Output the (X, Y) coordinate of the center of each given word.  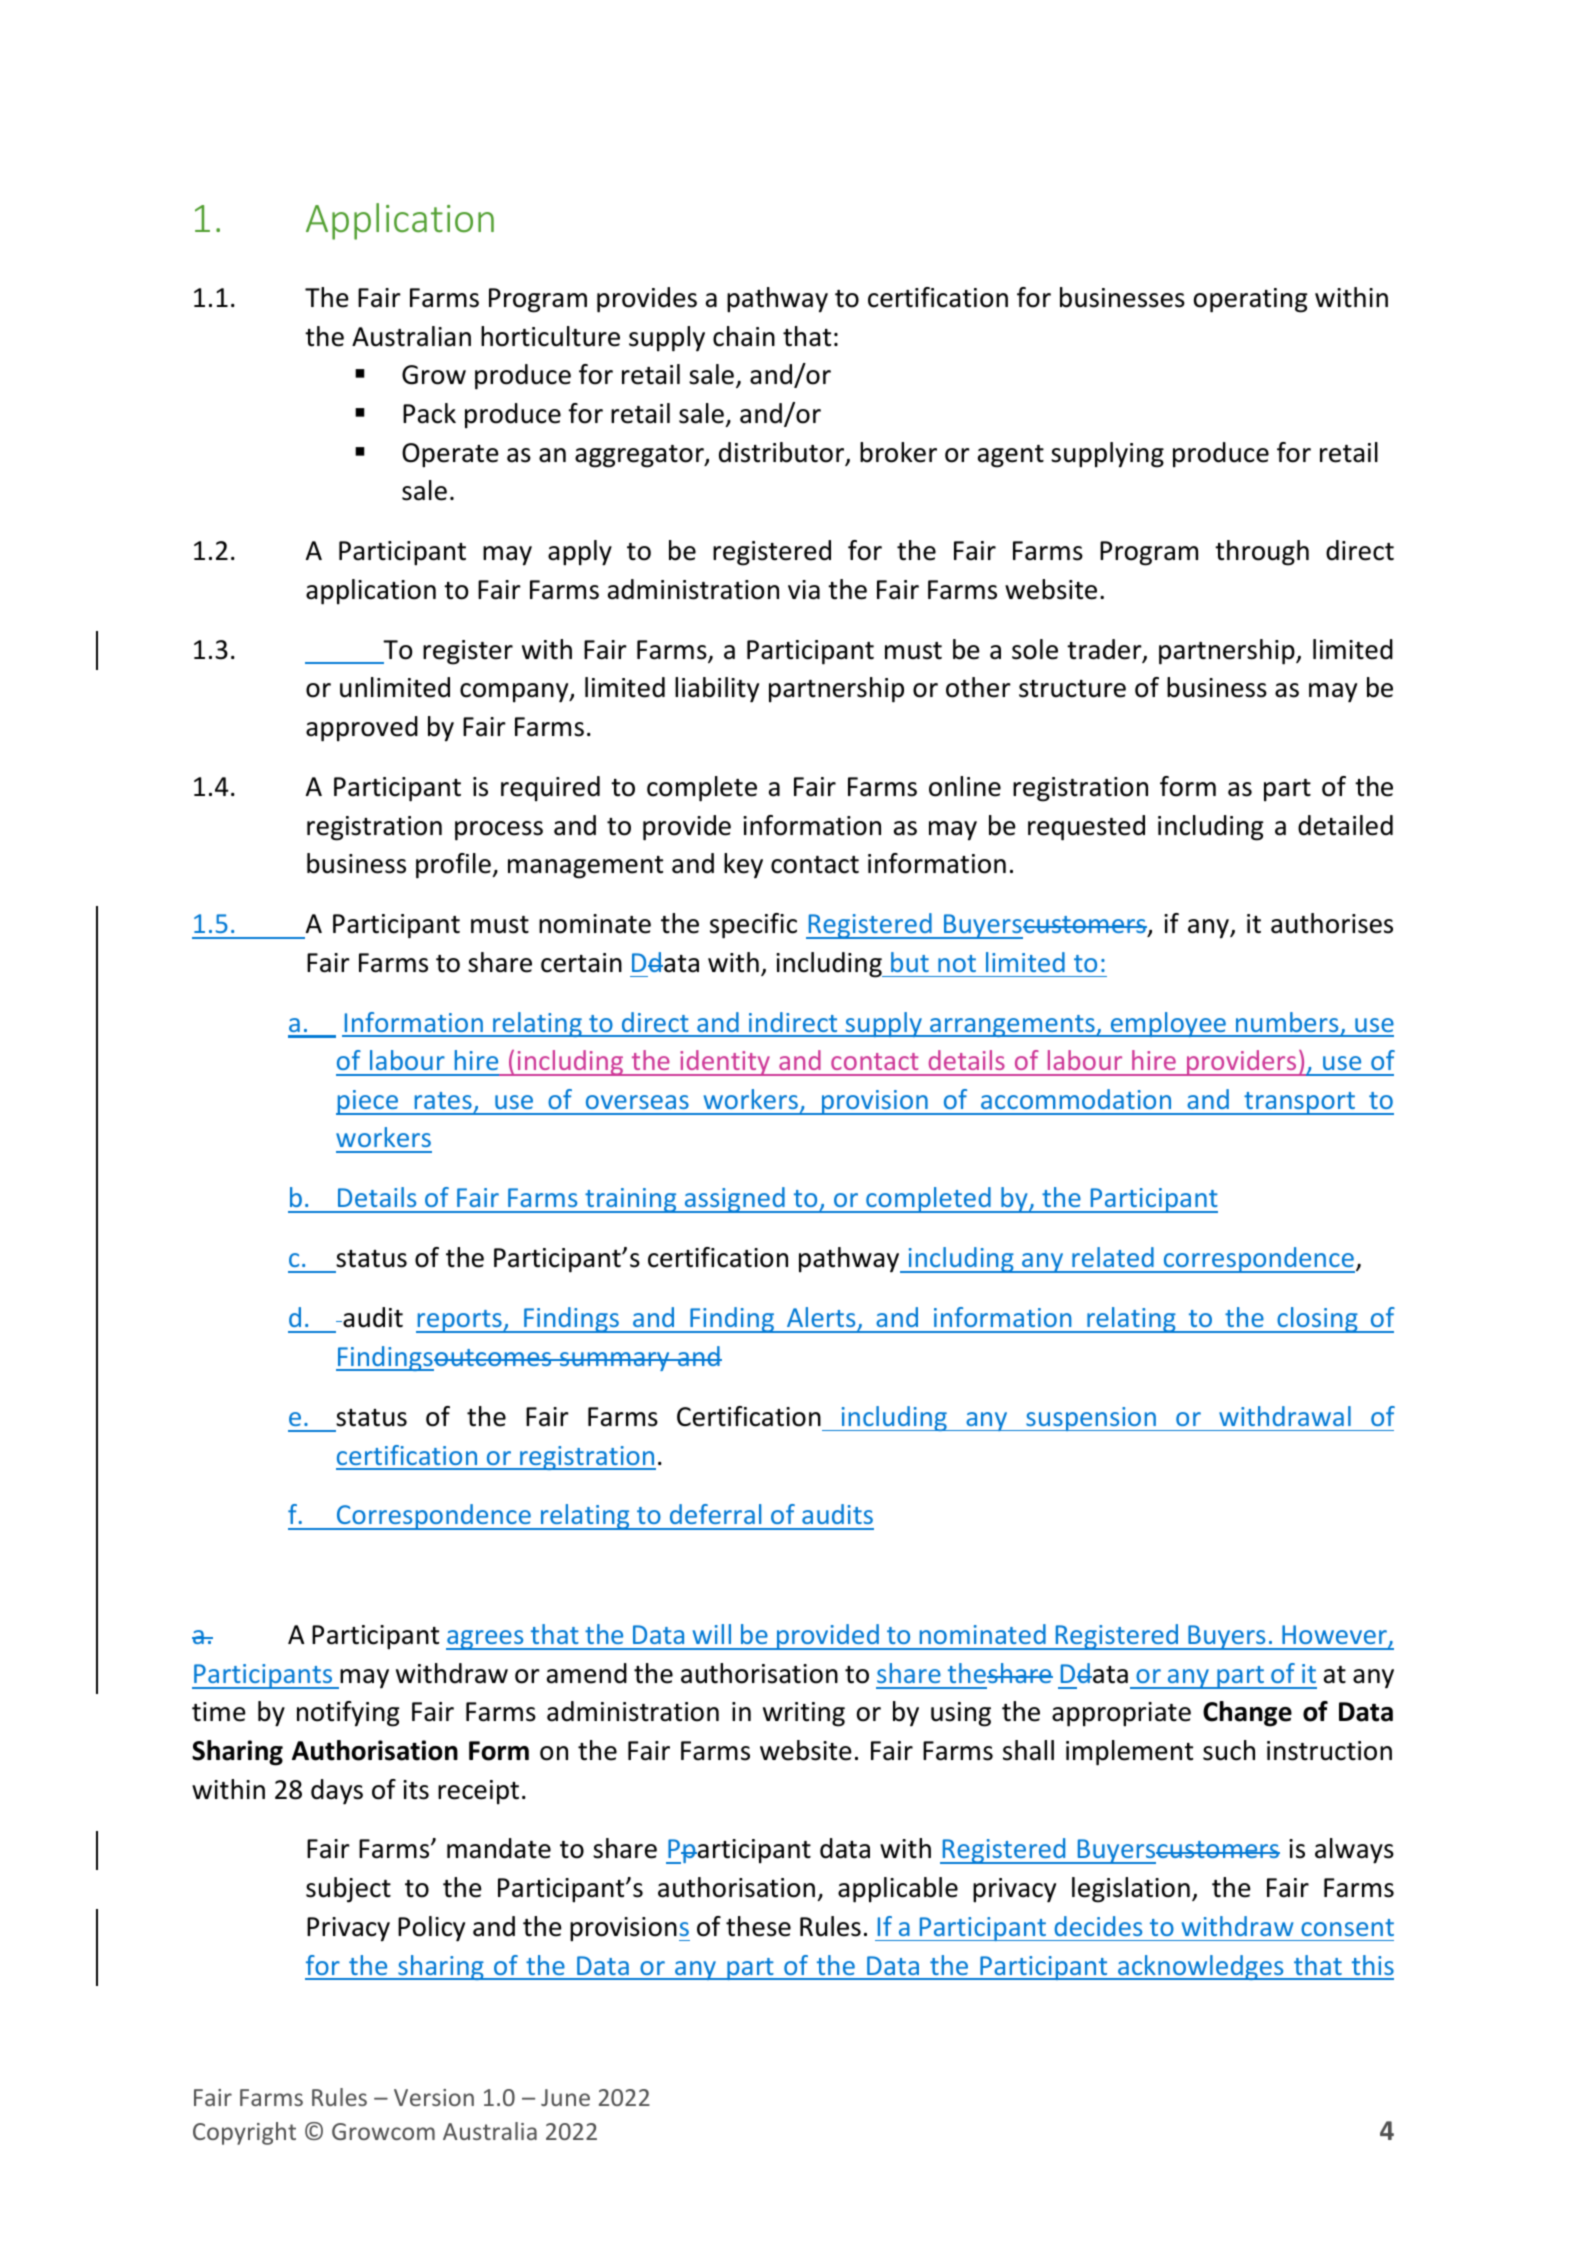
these (758, 1926)
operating (1251, 300)
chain (744, 336)
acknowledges (1201, 1967)
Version (434, 2097)
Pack (429, 413)
